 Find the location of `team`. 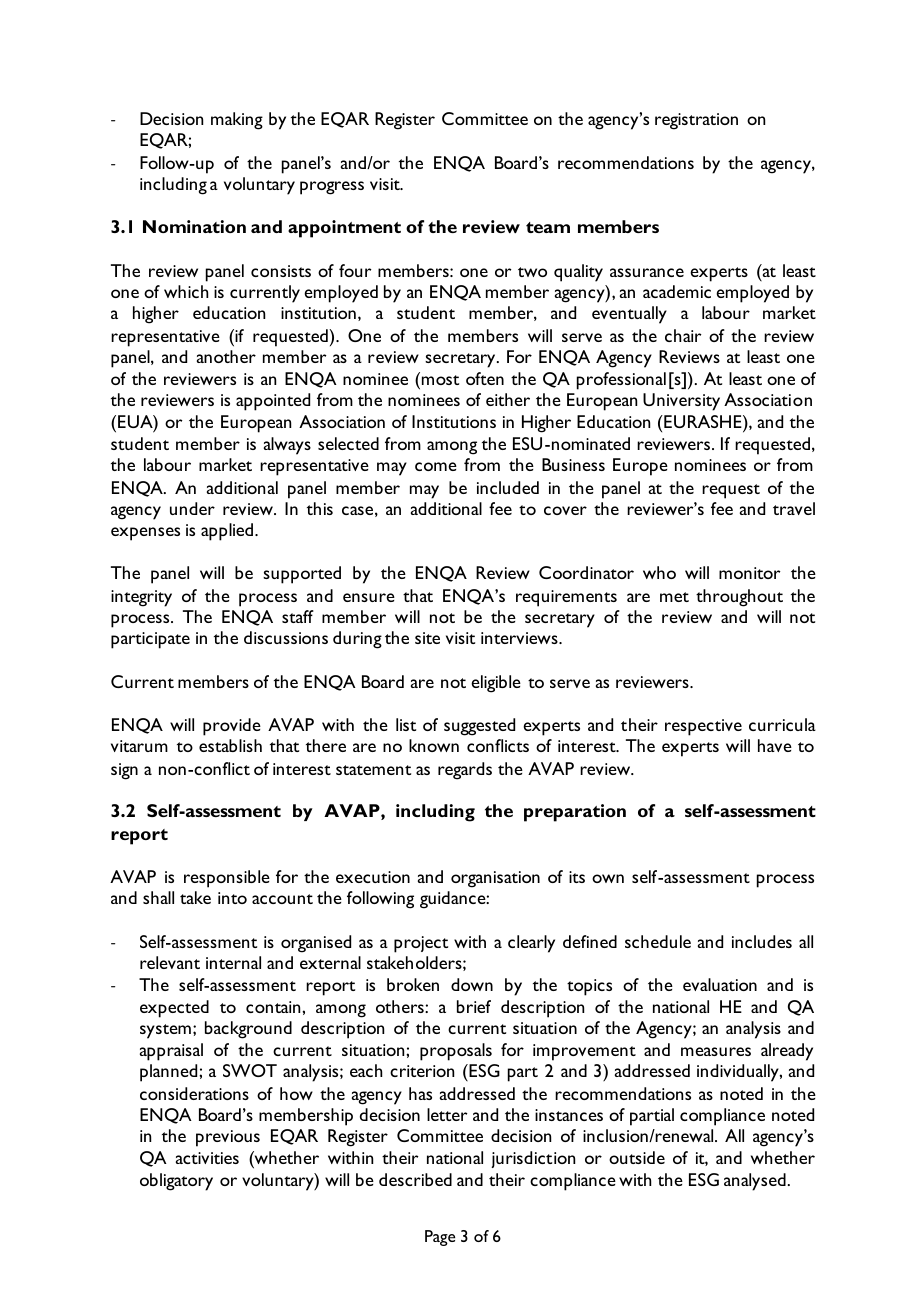

team is located at coordinates (548, 227).
